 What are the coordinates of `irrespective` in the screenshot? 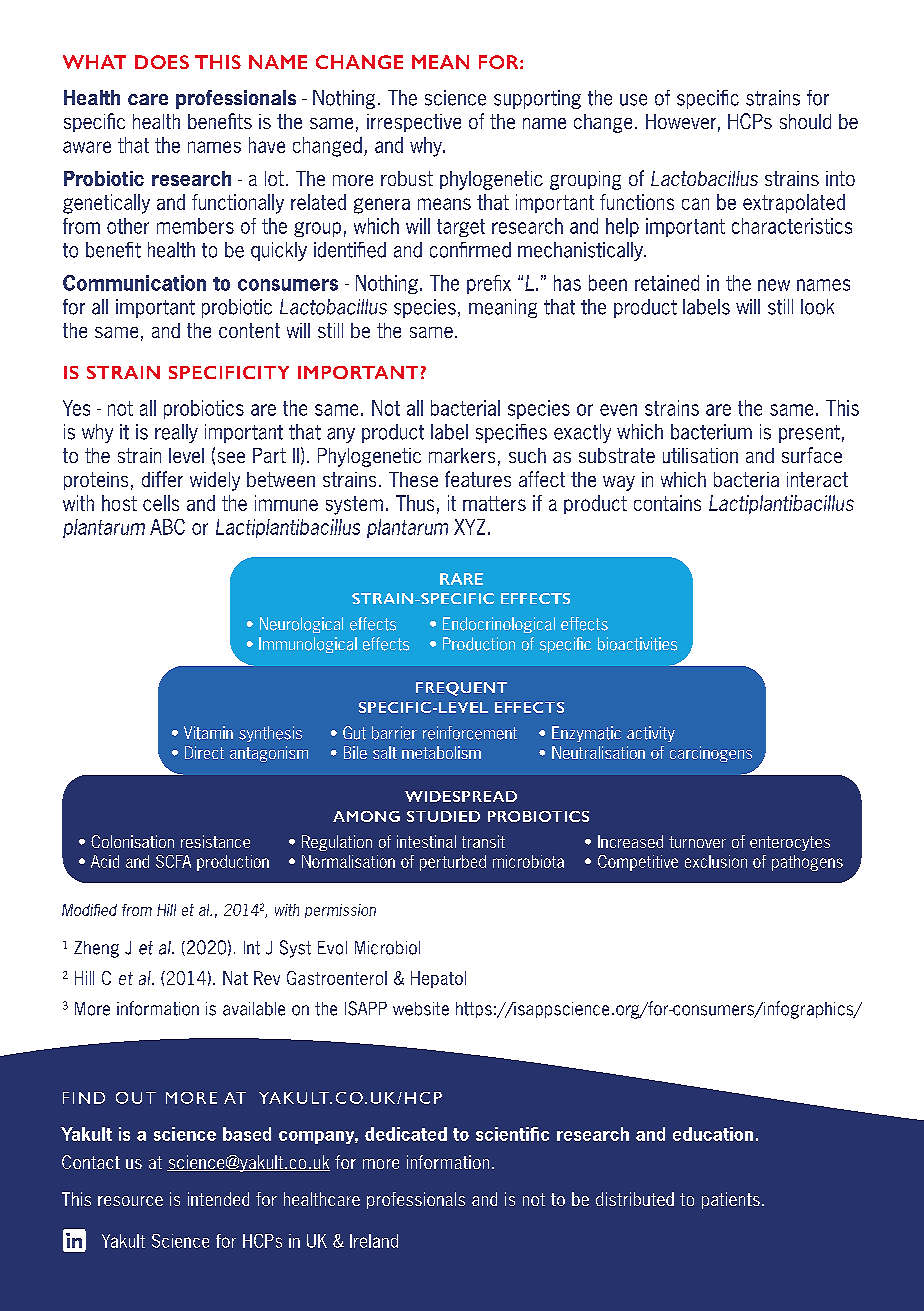 It's located at (414, 123).
